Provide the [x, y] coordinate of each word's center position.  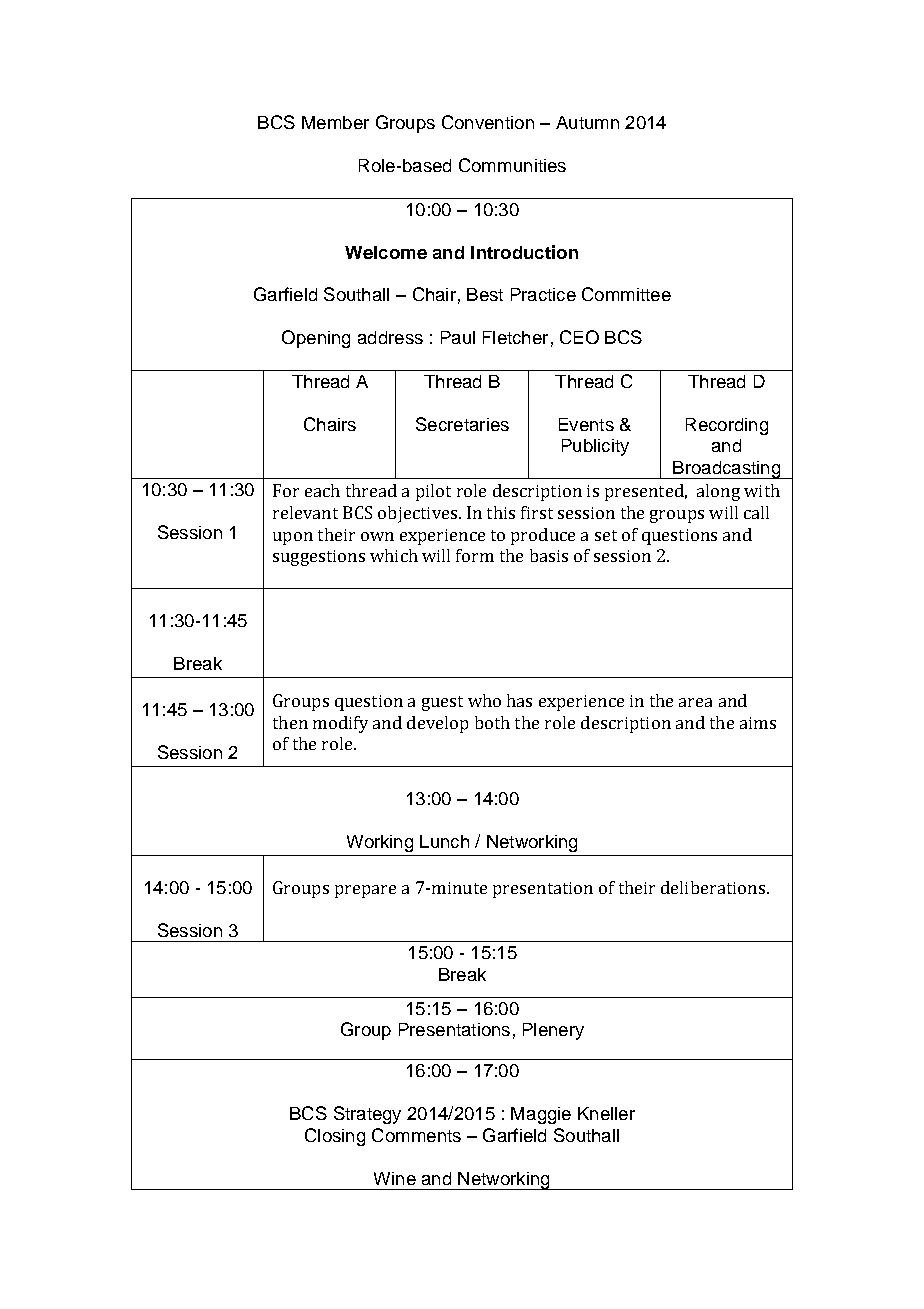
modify [340, 724]
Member [335, 122]
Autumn [587, 122]
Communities [512, 165]
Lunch [444, 841]
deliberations [713, 887]
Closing [335, 1137]
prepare [365, 891]
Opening [316, 339]
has [519, 700]
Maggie [541, 1115]
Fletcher [515, 337]
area [695, 702]
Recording [727, 426]
